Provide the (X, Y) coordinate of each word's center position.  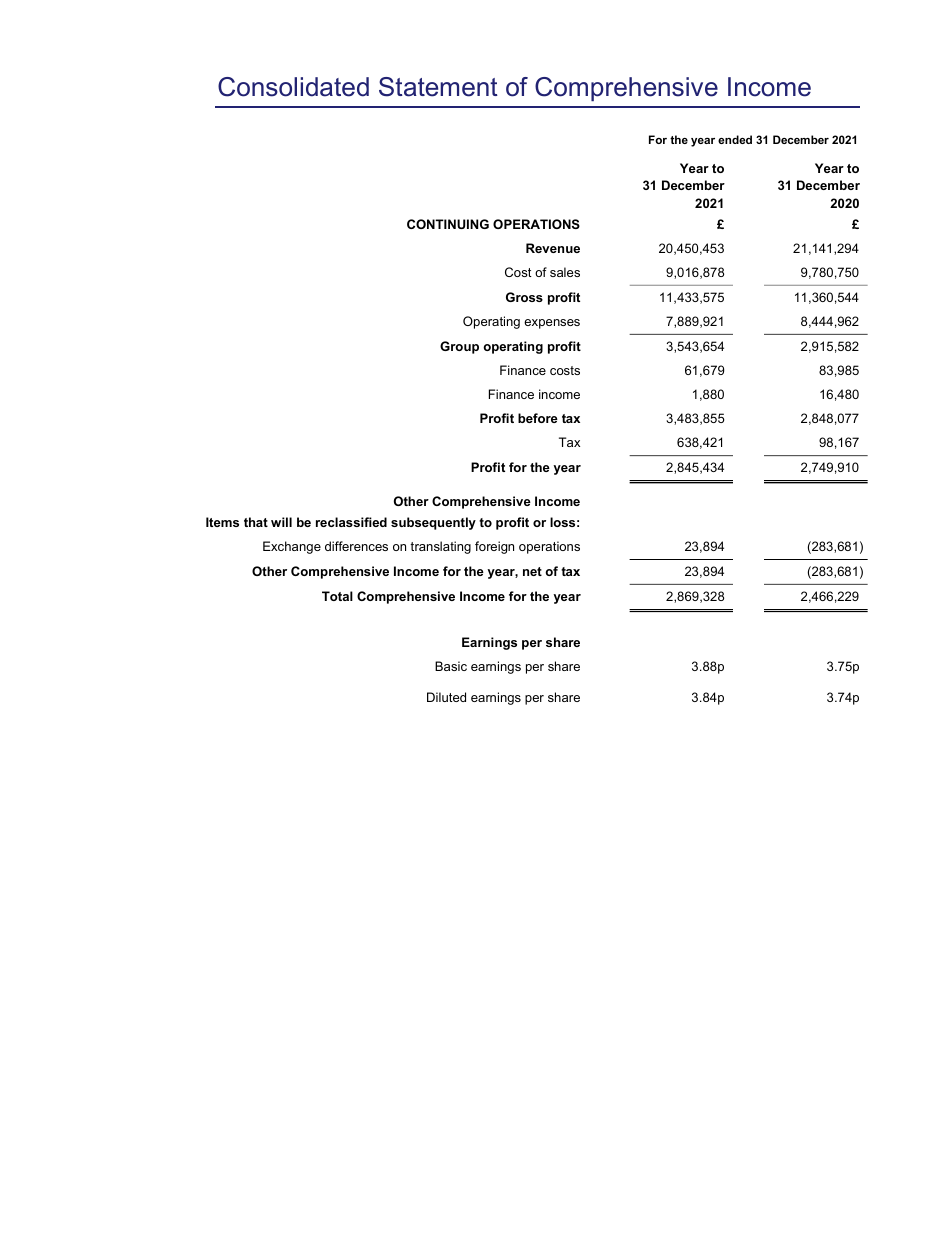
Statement (438, 87)
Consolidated (293, 87)
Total (337, 596)
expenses (552, 324)
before (538, 418)
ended (735, 139)
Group (459, 347)
